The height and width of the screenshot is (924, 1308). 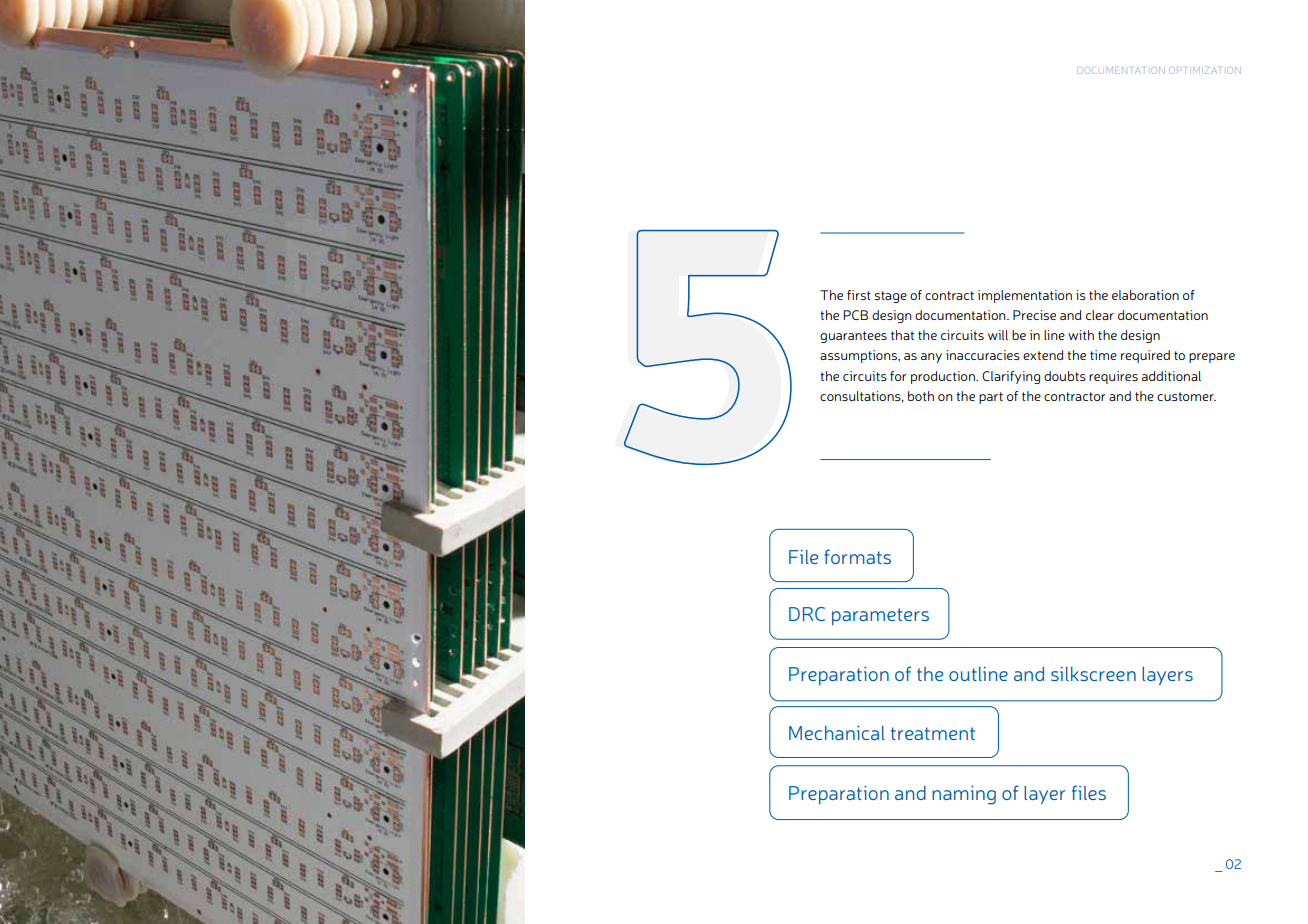 I want to click on Precise, so click(x=1034, y=315).
